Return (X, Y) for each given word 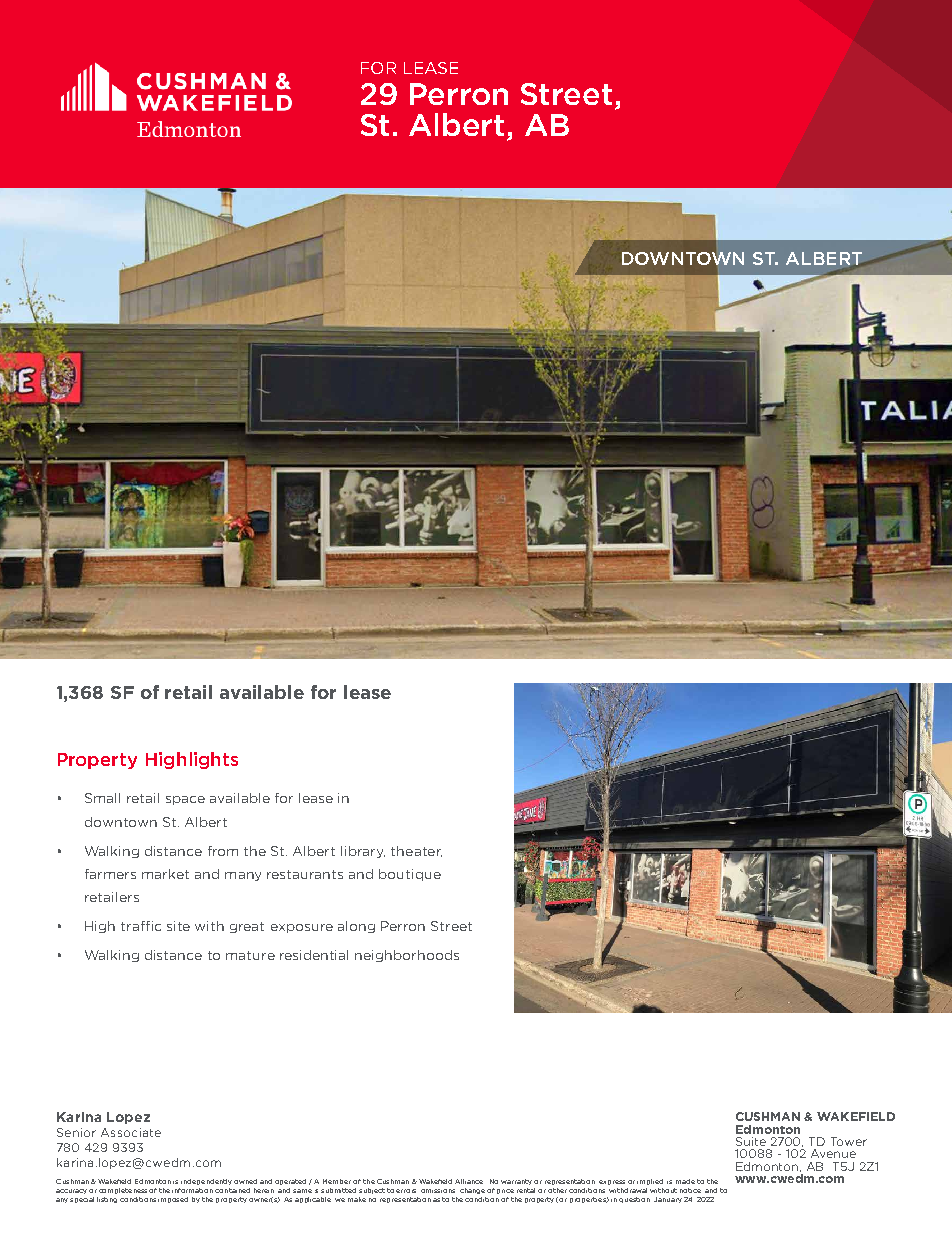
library (363, 852)
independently (206, 1182)
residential (314, 955)
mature (250, 955)
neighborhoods (407, 956)
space (185, 800)
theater (416, 851)
